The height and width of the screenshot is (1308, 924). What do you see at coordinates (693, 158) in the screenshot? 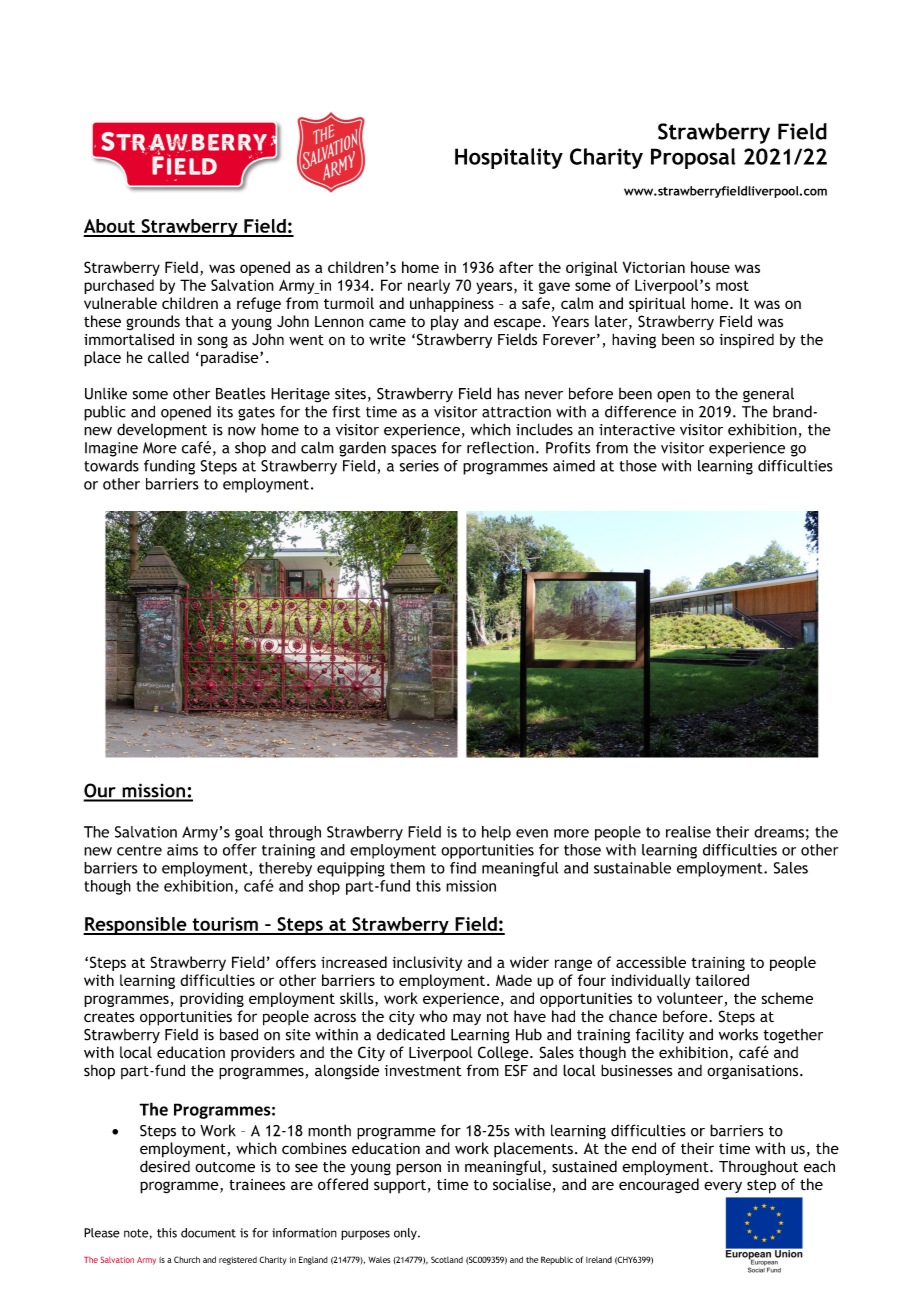
I see `Proposal` at bounding box center [693, 158].
